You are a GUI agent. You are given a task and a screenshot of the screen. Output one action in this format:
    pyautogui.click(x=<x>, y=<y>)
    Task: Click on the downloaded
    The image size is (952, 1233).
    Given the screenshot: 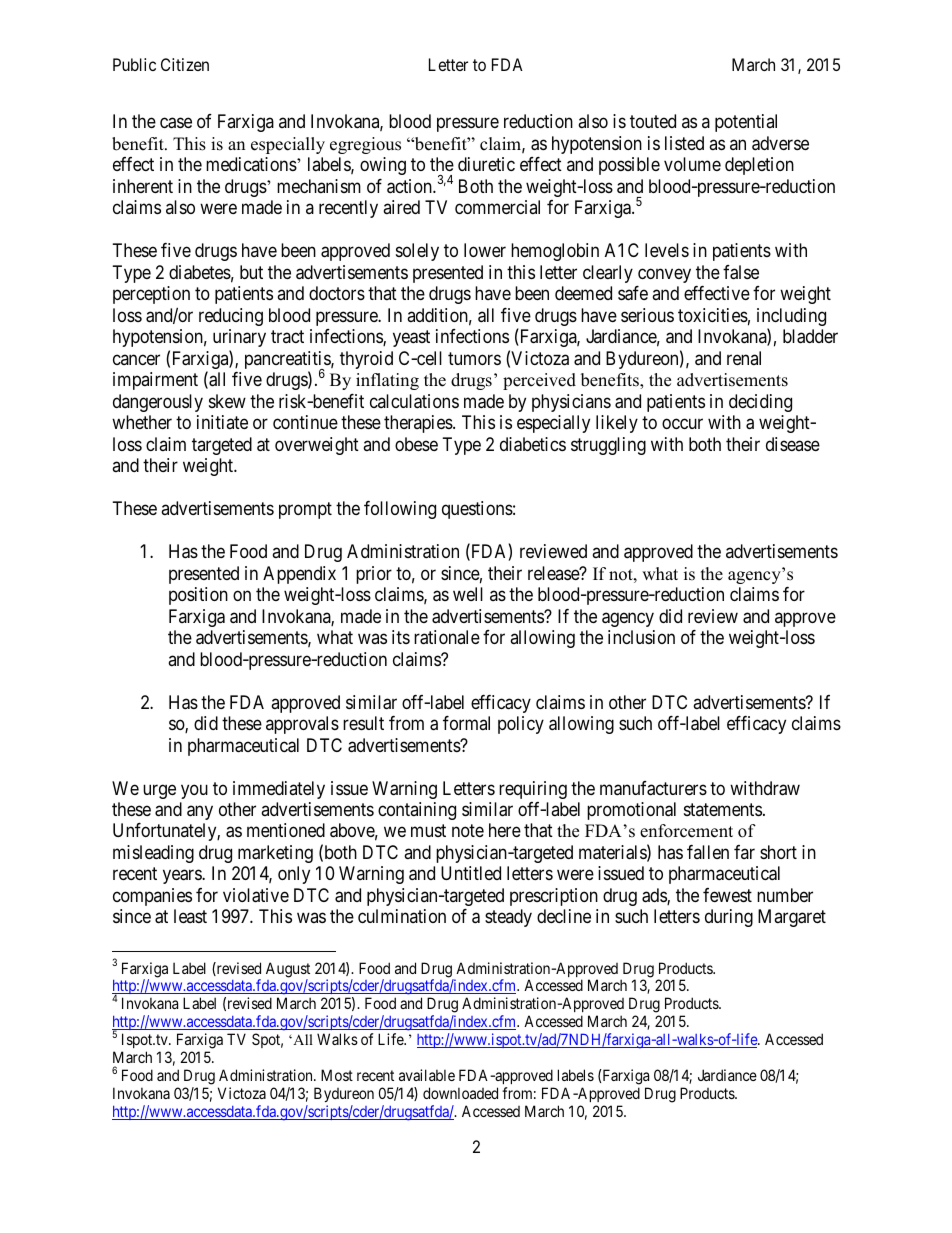 What is the action you would take?
    pyautogui.click(x=460, y=1093)
